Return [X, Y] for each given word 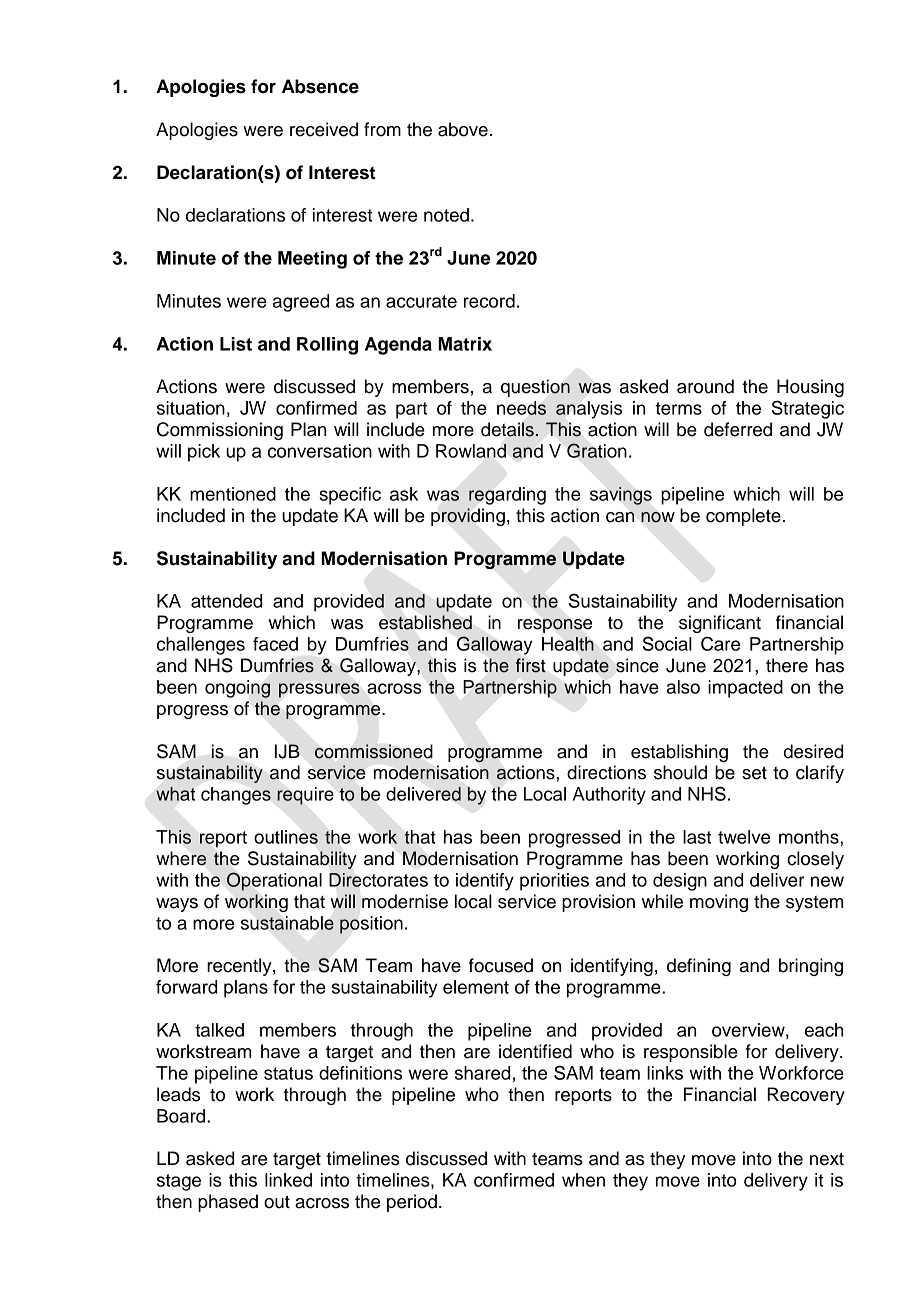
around [705, 386]
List [236, 344]
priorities [554, 882]
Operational [274, 881]
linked [288, 1180]
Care [720, 643]
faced [275, 644]
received [324, 129]
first [531, 665]
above [463, 129]
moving [719, 903]
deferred [738, 429]
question [535, 388]
